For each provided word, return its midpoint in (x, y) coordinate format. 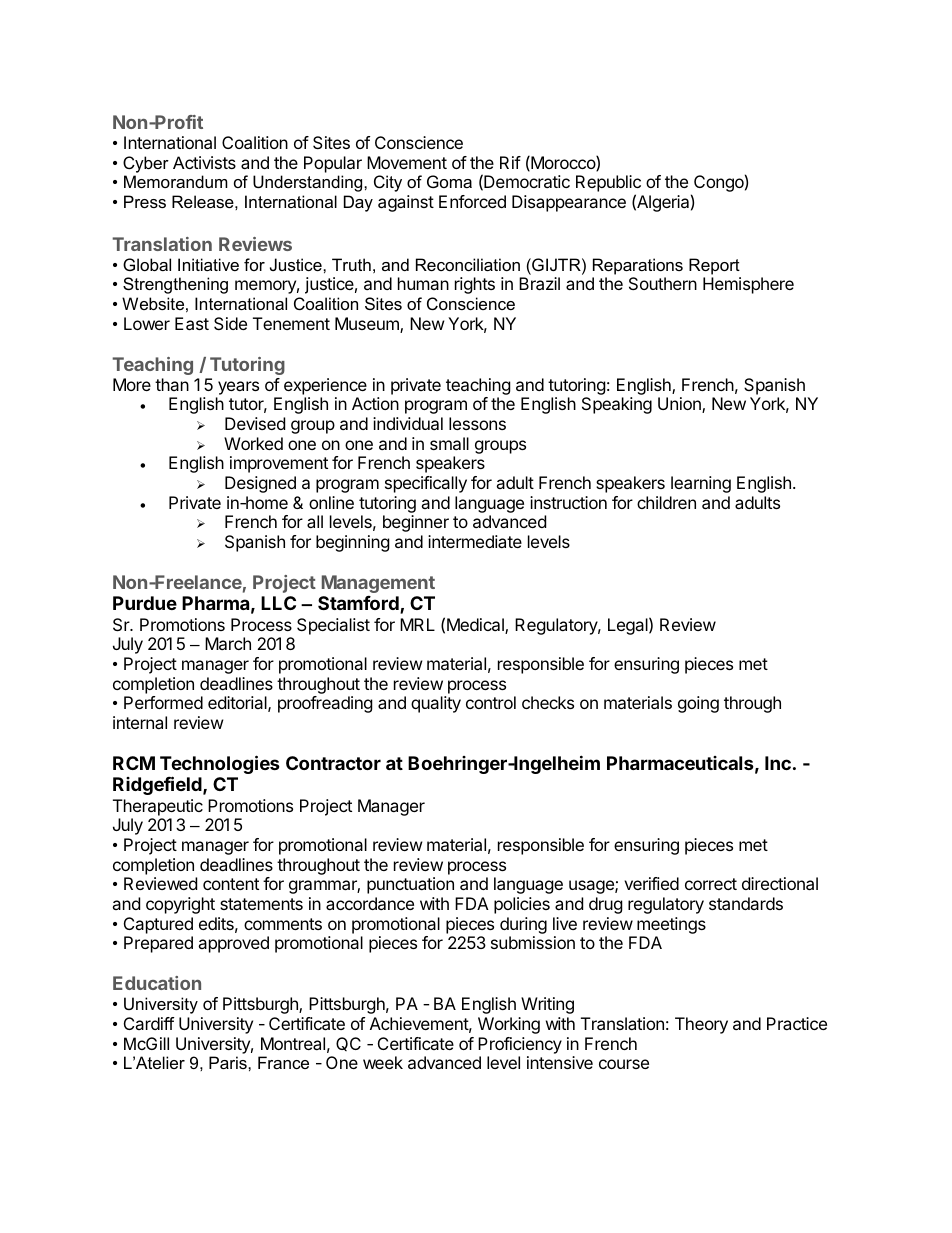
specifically (426, 484)
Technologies (220, 766)
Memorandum (176, 181)
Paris (229, 1062)
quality (436, 704)
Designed (260, 484)
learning (701, 484)
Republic (608, 185)
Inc (778, 763)
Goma (449, 181)
